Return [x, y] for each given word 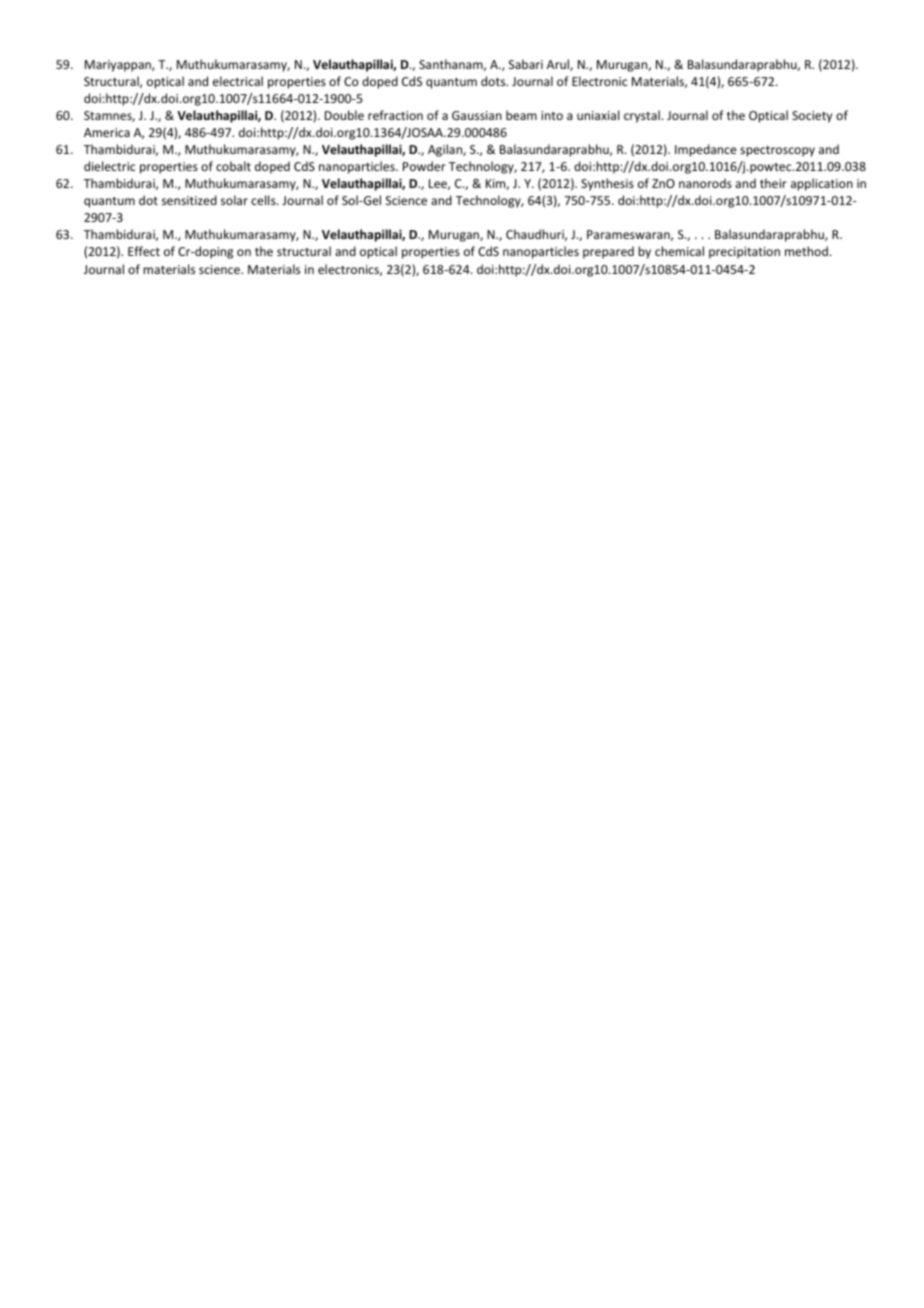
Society [812, 117]
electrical [238, 81]
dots [494, 81]
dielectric [109, 166]
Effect [144, 251]
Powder [424, 166]
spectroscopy [777, 151]
